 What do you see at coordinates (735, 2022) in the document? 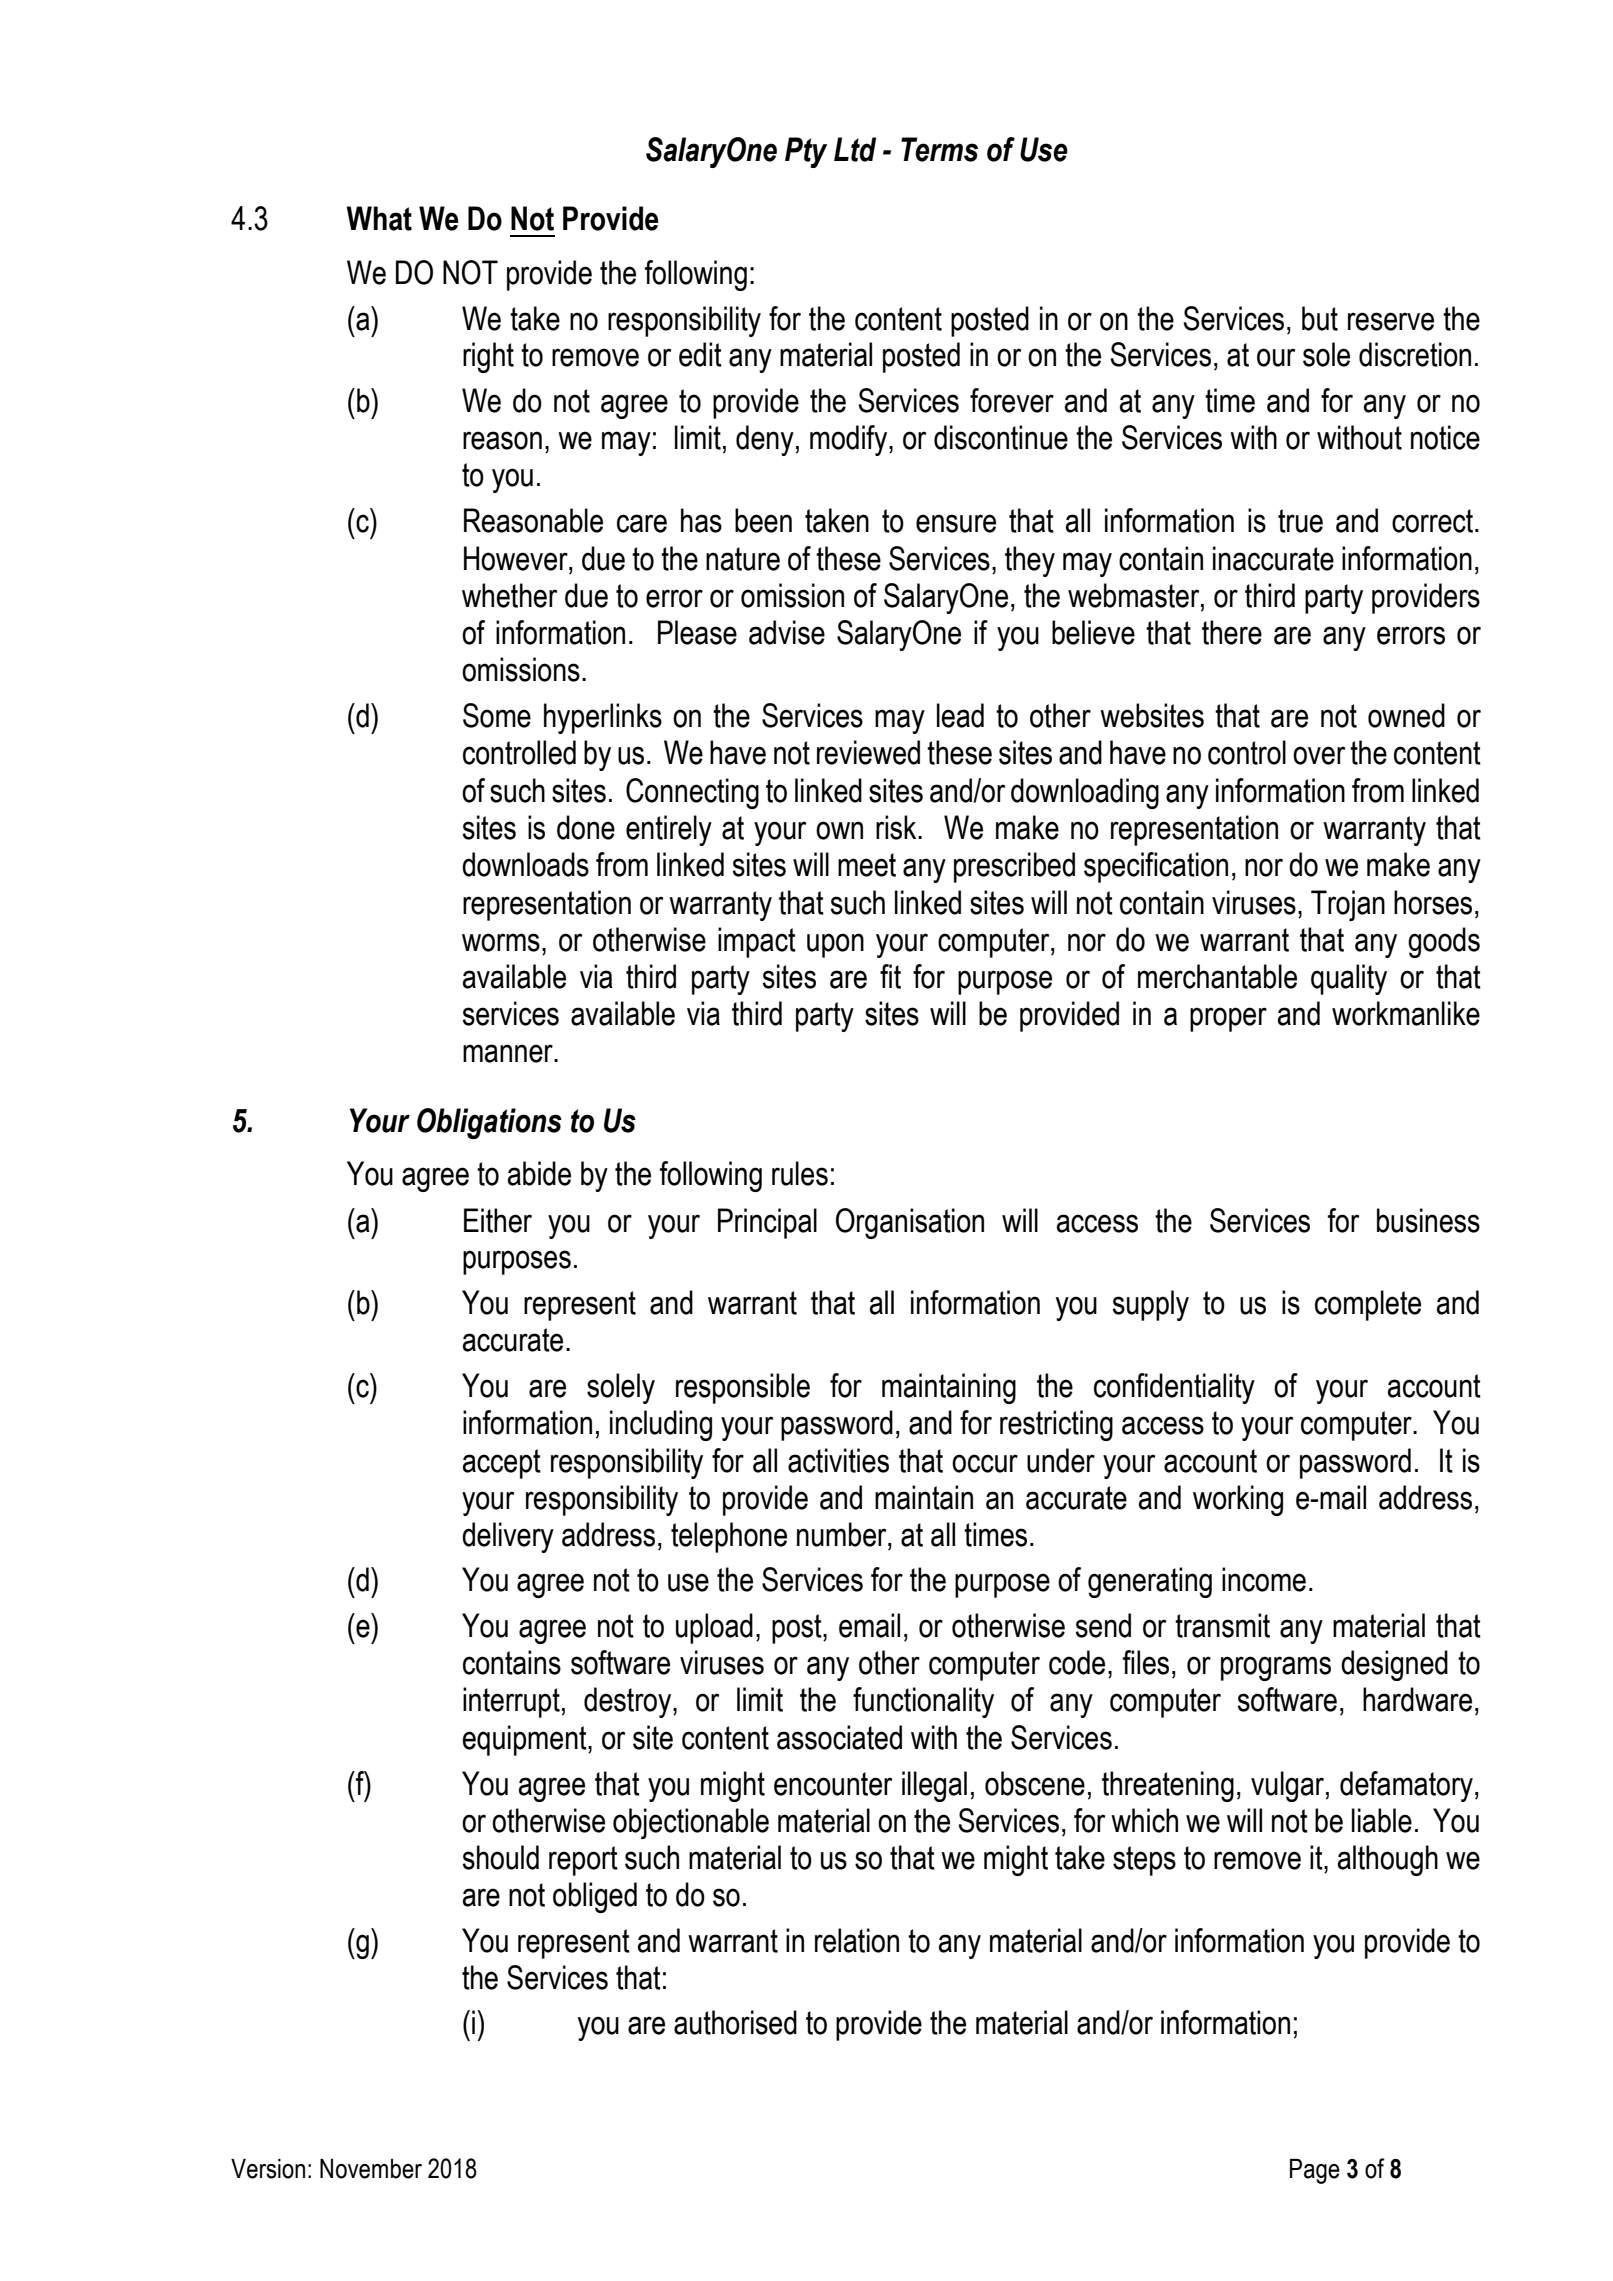
I see `authorised` at bounding box center [735, 2022].
